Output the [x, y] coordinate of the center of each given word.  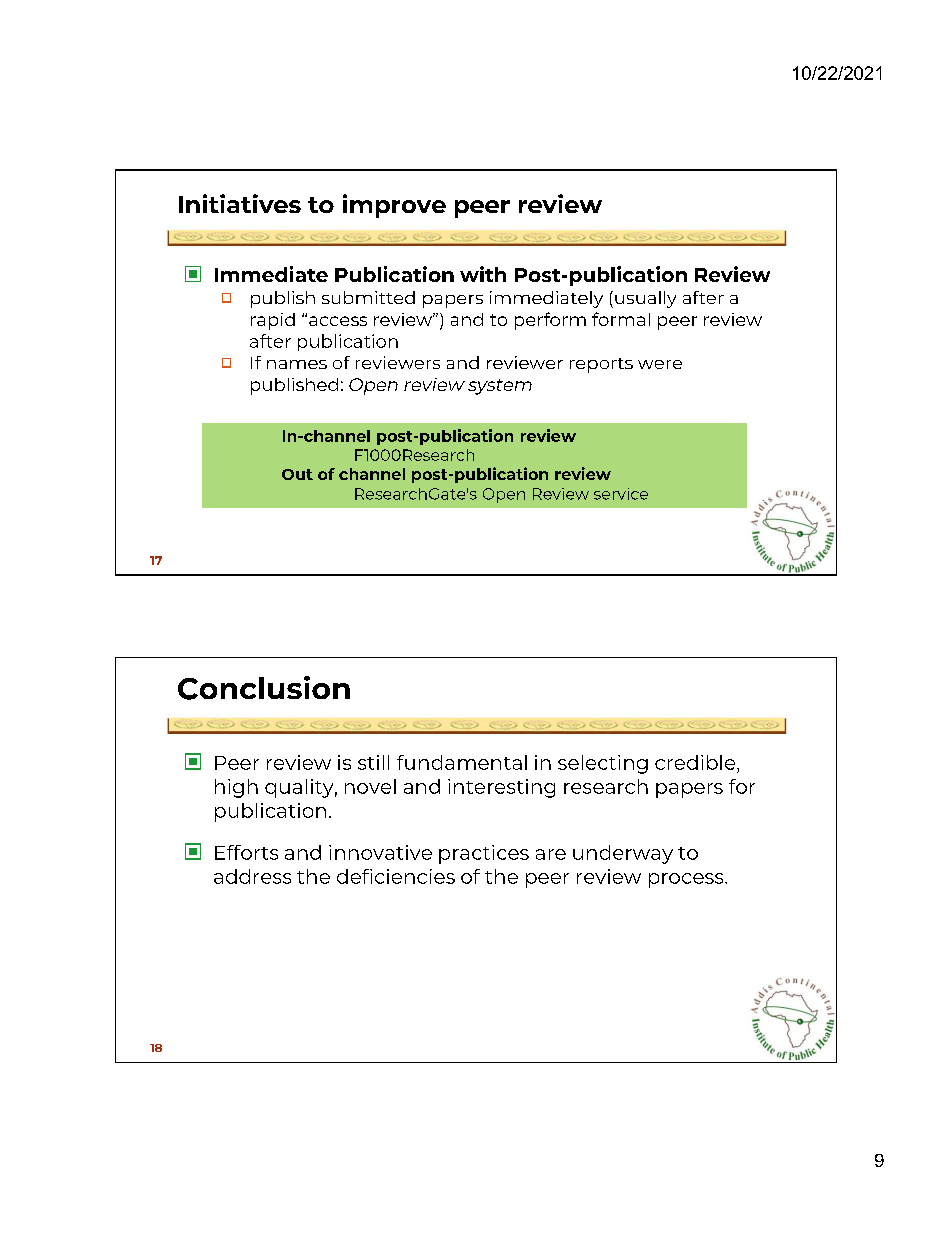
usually [645, 299]
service [621, 494]
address [252, 876]
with [483, 274]
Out [297, 474]
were [660, 364]
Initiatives [240, 203]
